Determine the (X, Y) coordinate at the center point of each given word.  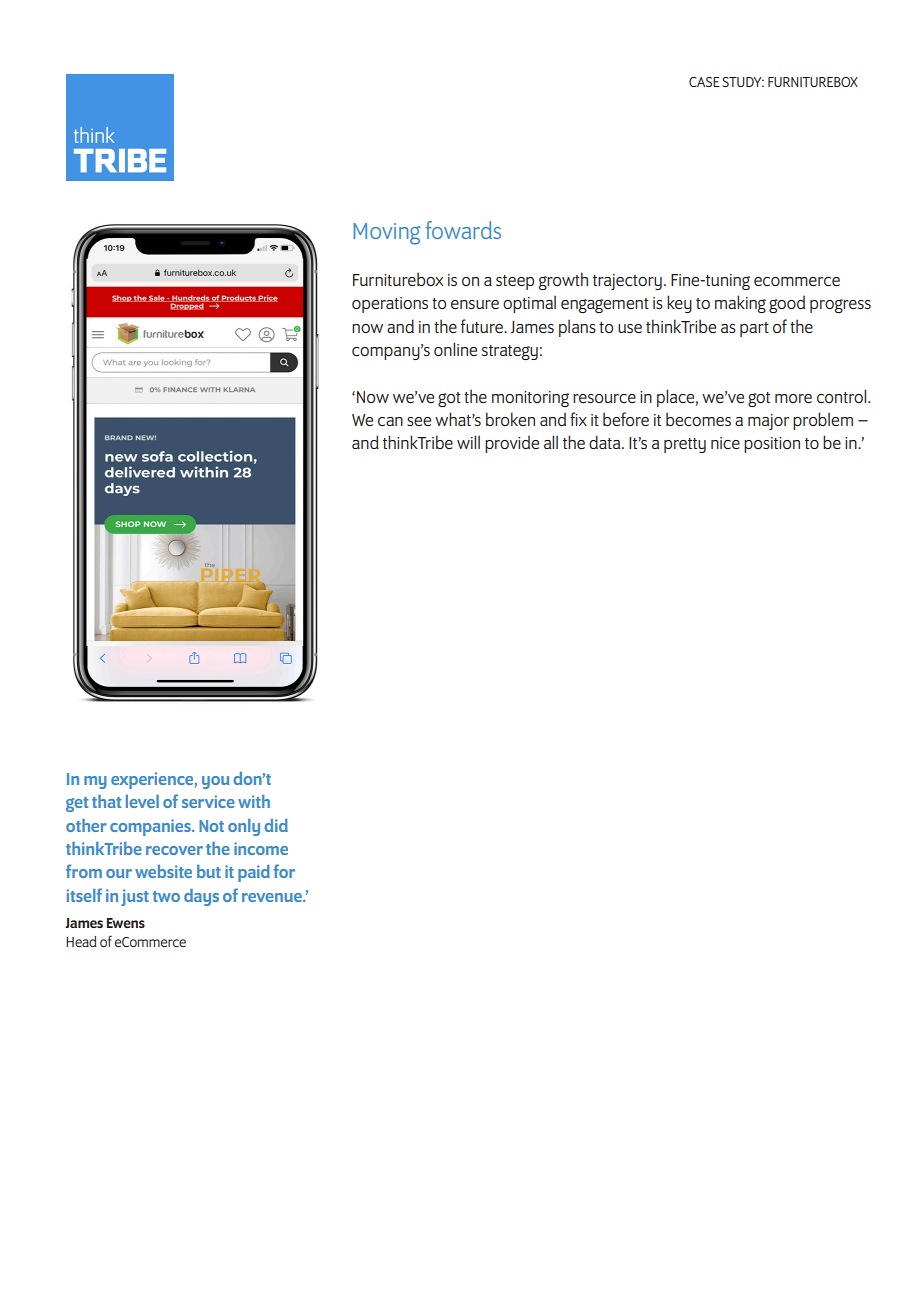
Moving (387, 234)
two (166, 896)
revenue (273, 897)
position (772, 445)
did (276, 825)
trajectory (627, 282)
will (468, 442)
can (390, 421)
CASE (704, 82)
